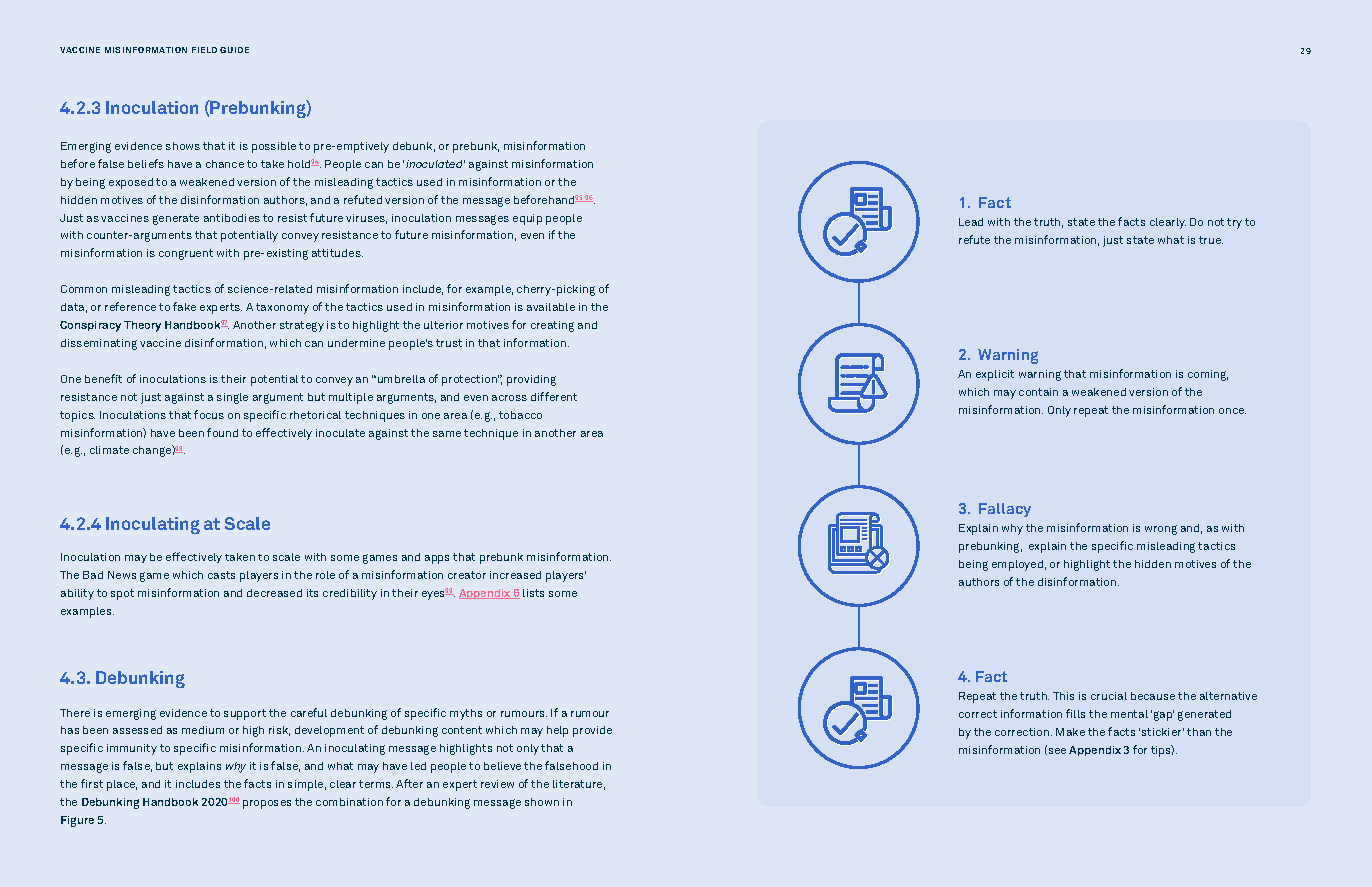  What do you see at coordinates (267, 804) in the screenshot?
I see `proposes` at bounding box center [267, 804].
